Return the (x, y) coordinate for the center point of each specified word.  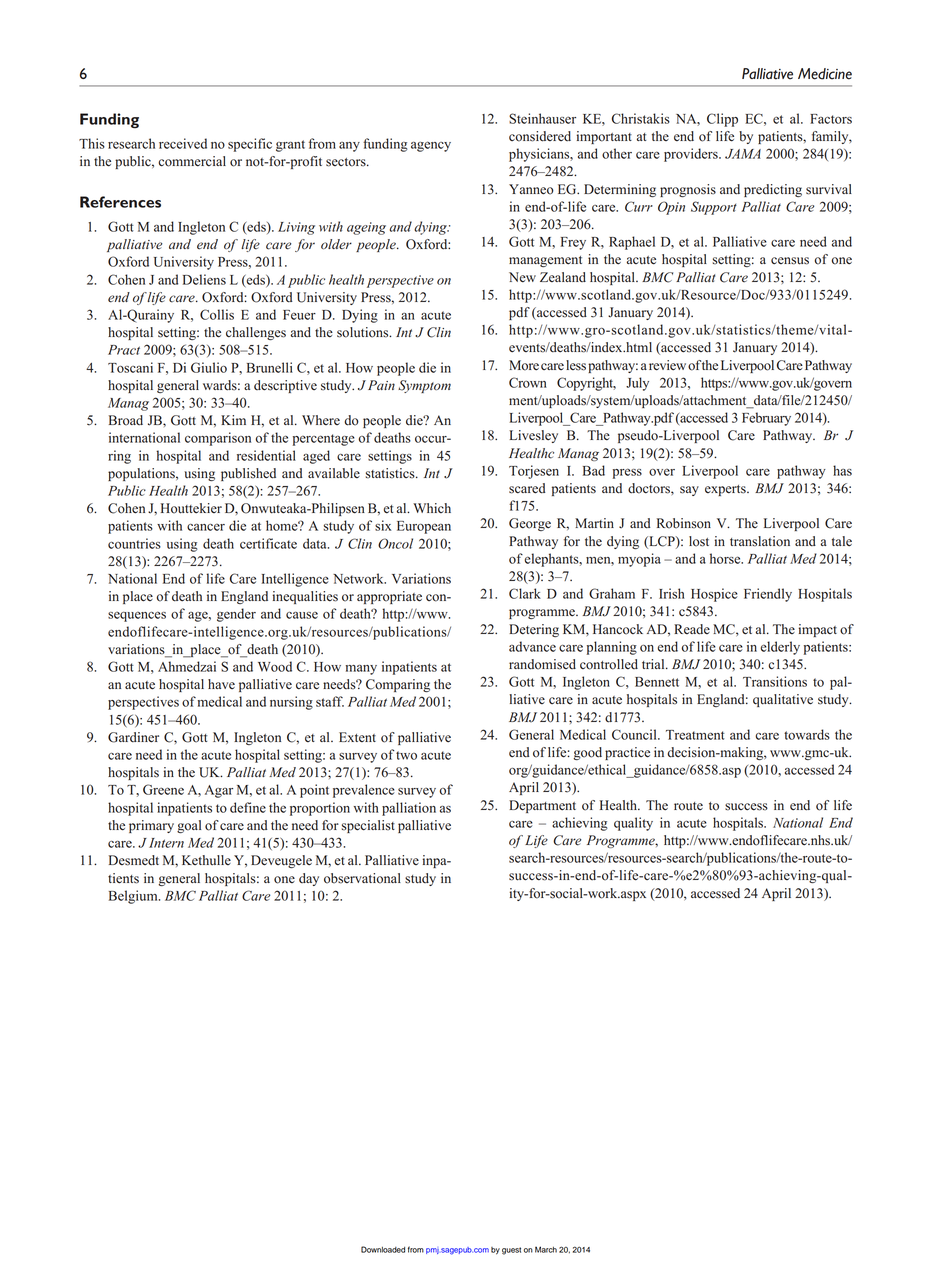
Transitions (775, 681)
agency (431, 146)
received (183, 143)
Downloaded (383, 1249)
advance (532, 646)
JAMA (743, 154)
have (221, 684)
